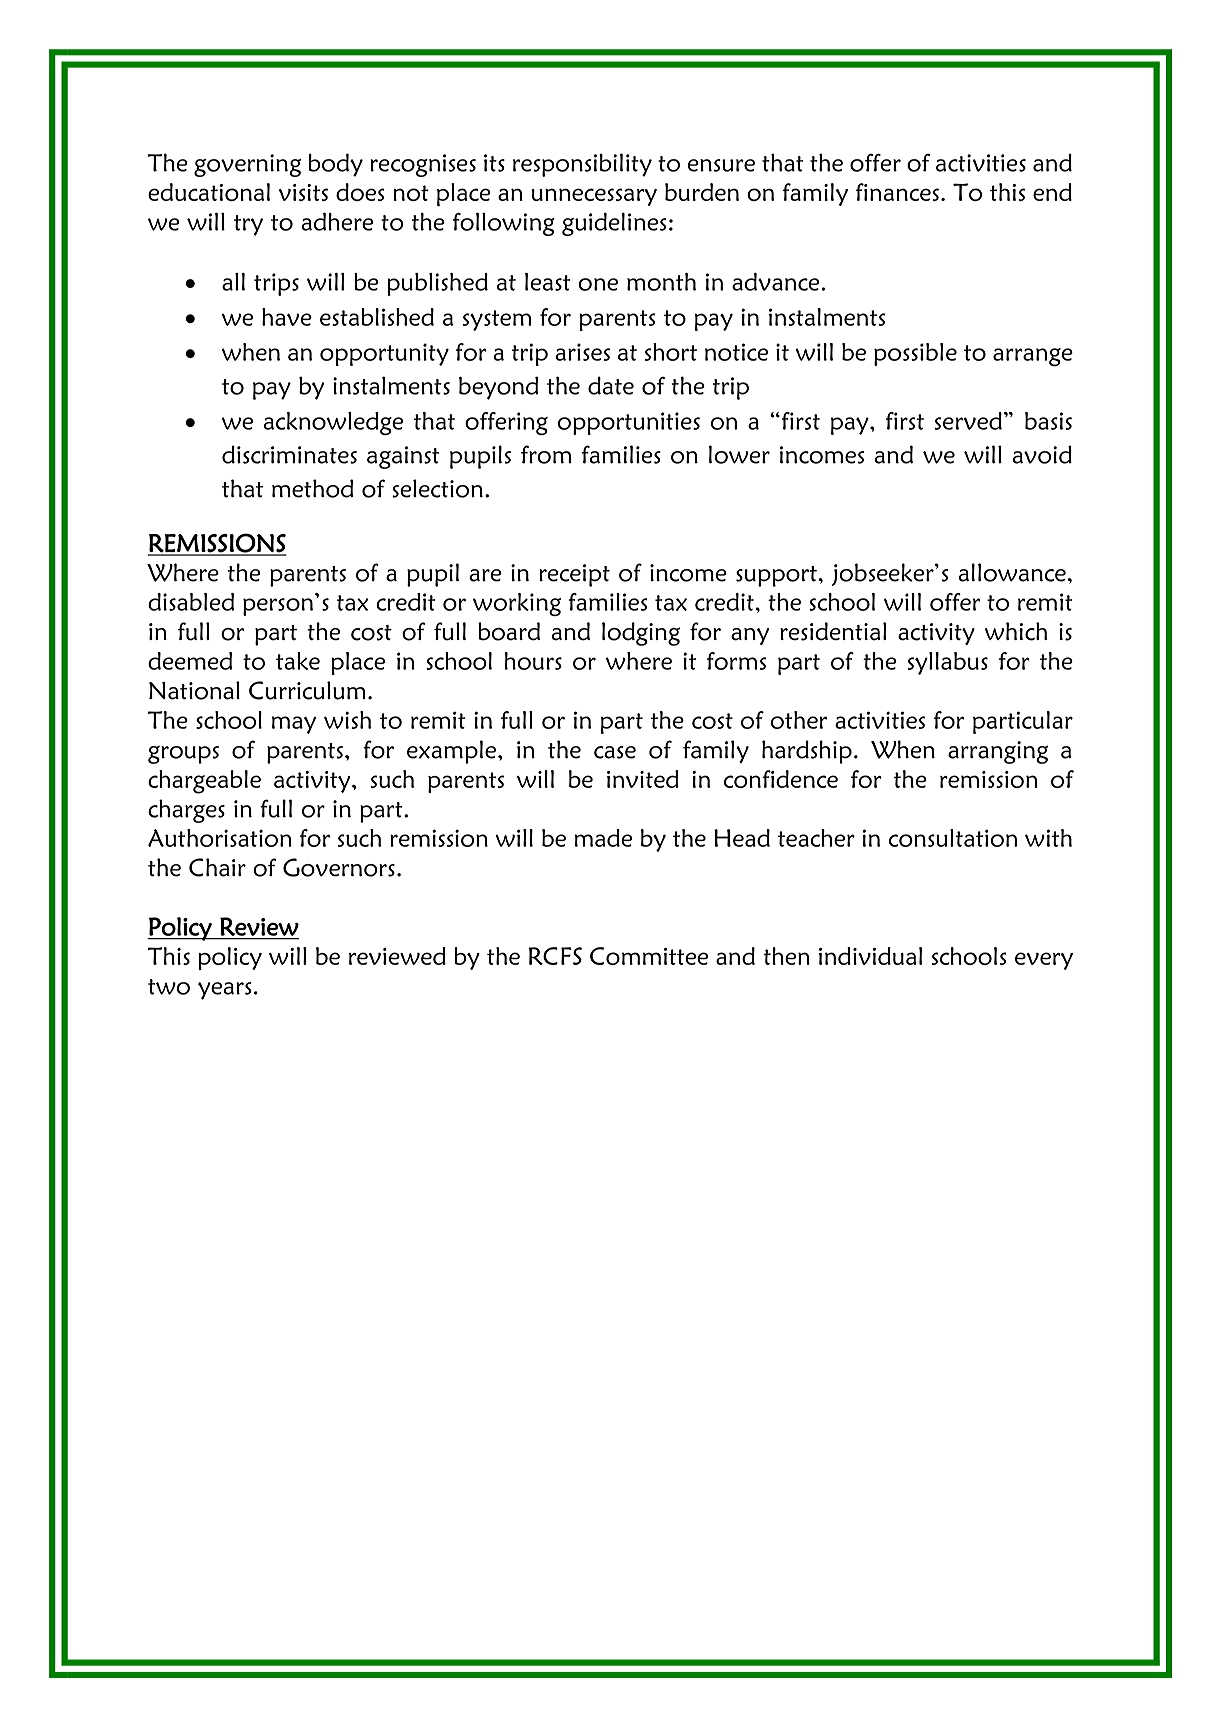  Describe the element at coordinates (870, 956) in the page. I see `individual` at that location.
